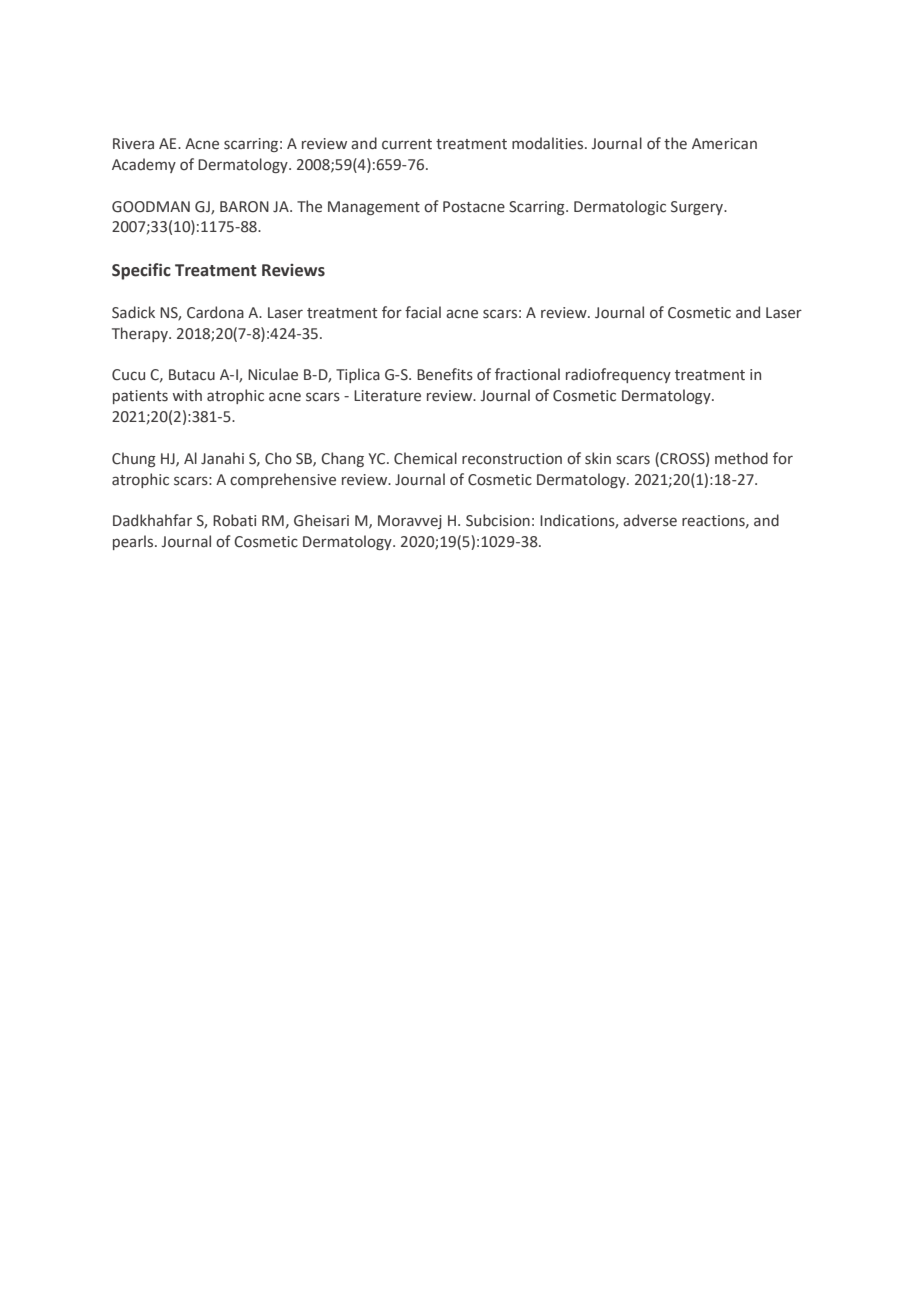 Image resolution: width=924 pixels, height=1308 pixels. I want to click on Literature, so click(387, 396).
